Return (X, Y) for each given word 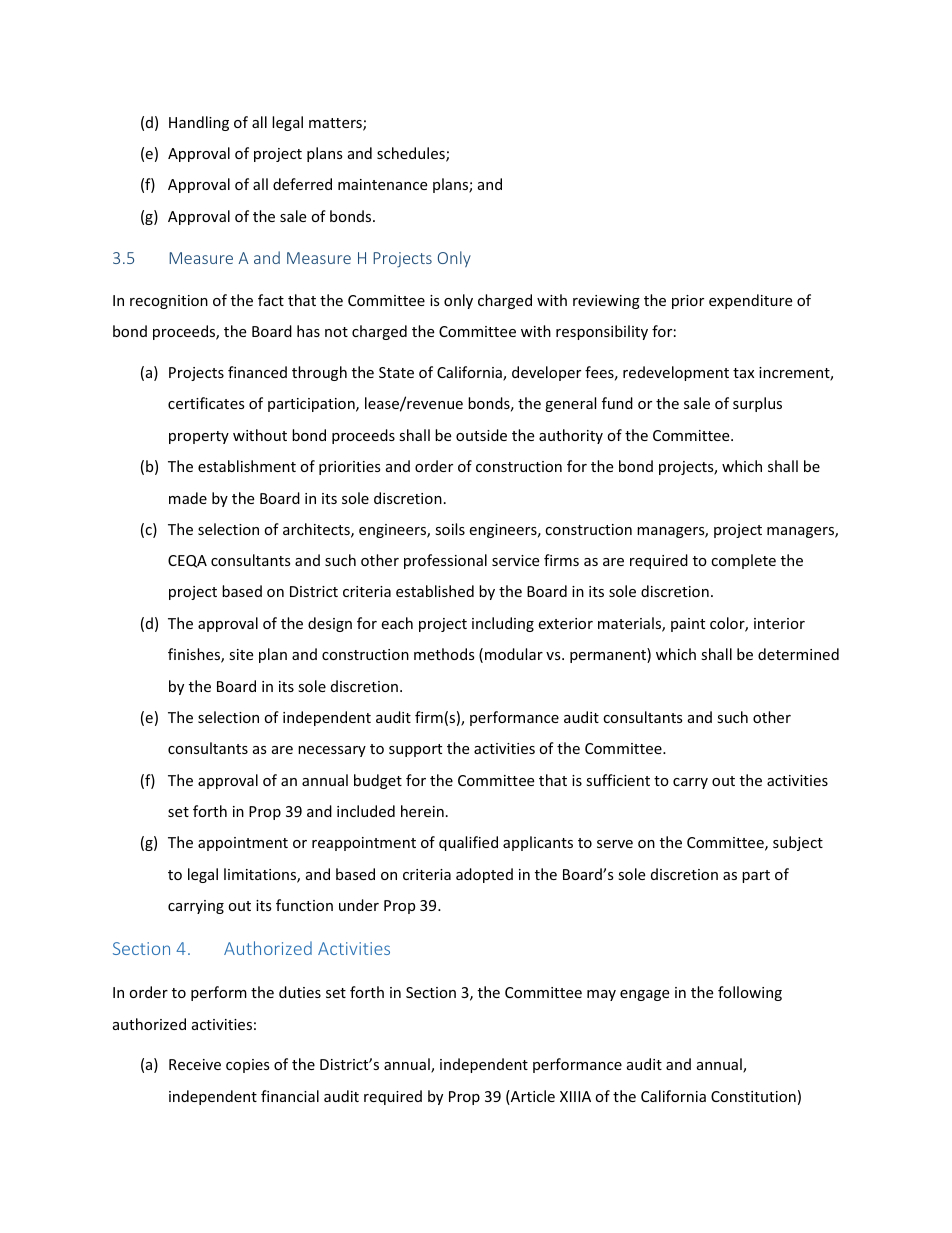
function (304, 905)
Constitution (753, 1096)
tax (743, 373)
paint (688, 625)
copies (248, 1066)
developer (546, 373)
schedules (412, 154)
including (503, 624)
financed (257, 372)
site (241, 654)
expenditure (750, 301)
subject (798, 843)
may (601, 995)
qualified (468, 843)
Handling (199, 123)
